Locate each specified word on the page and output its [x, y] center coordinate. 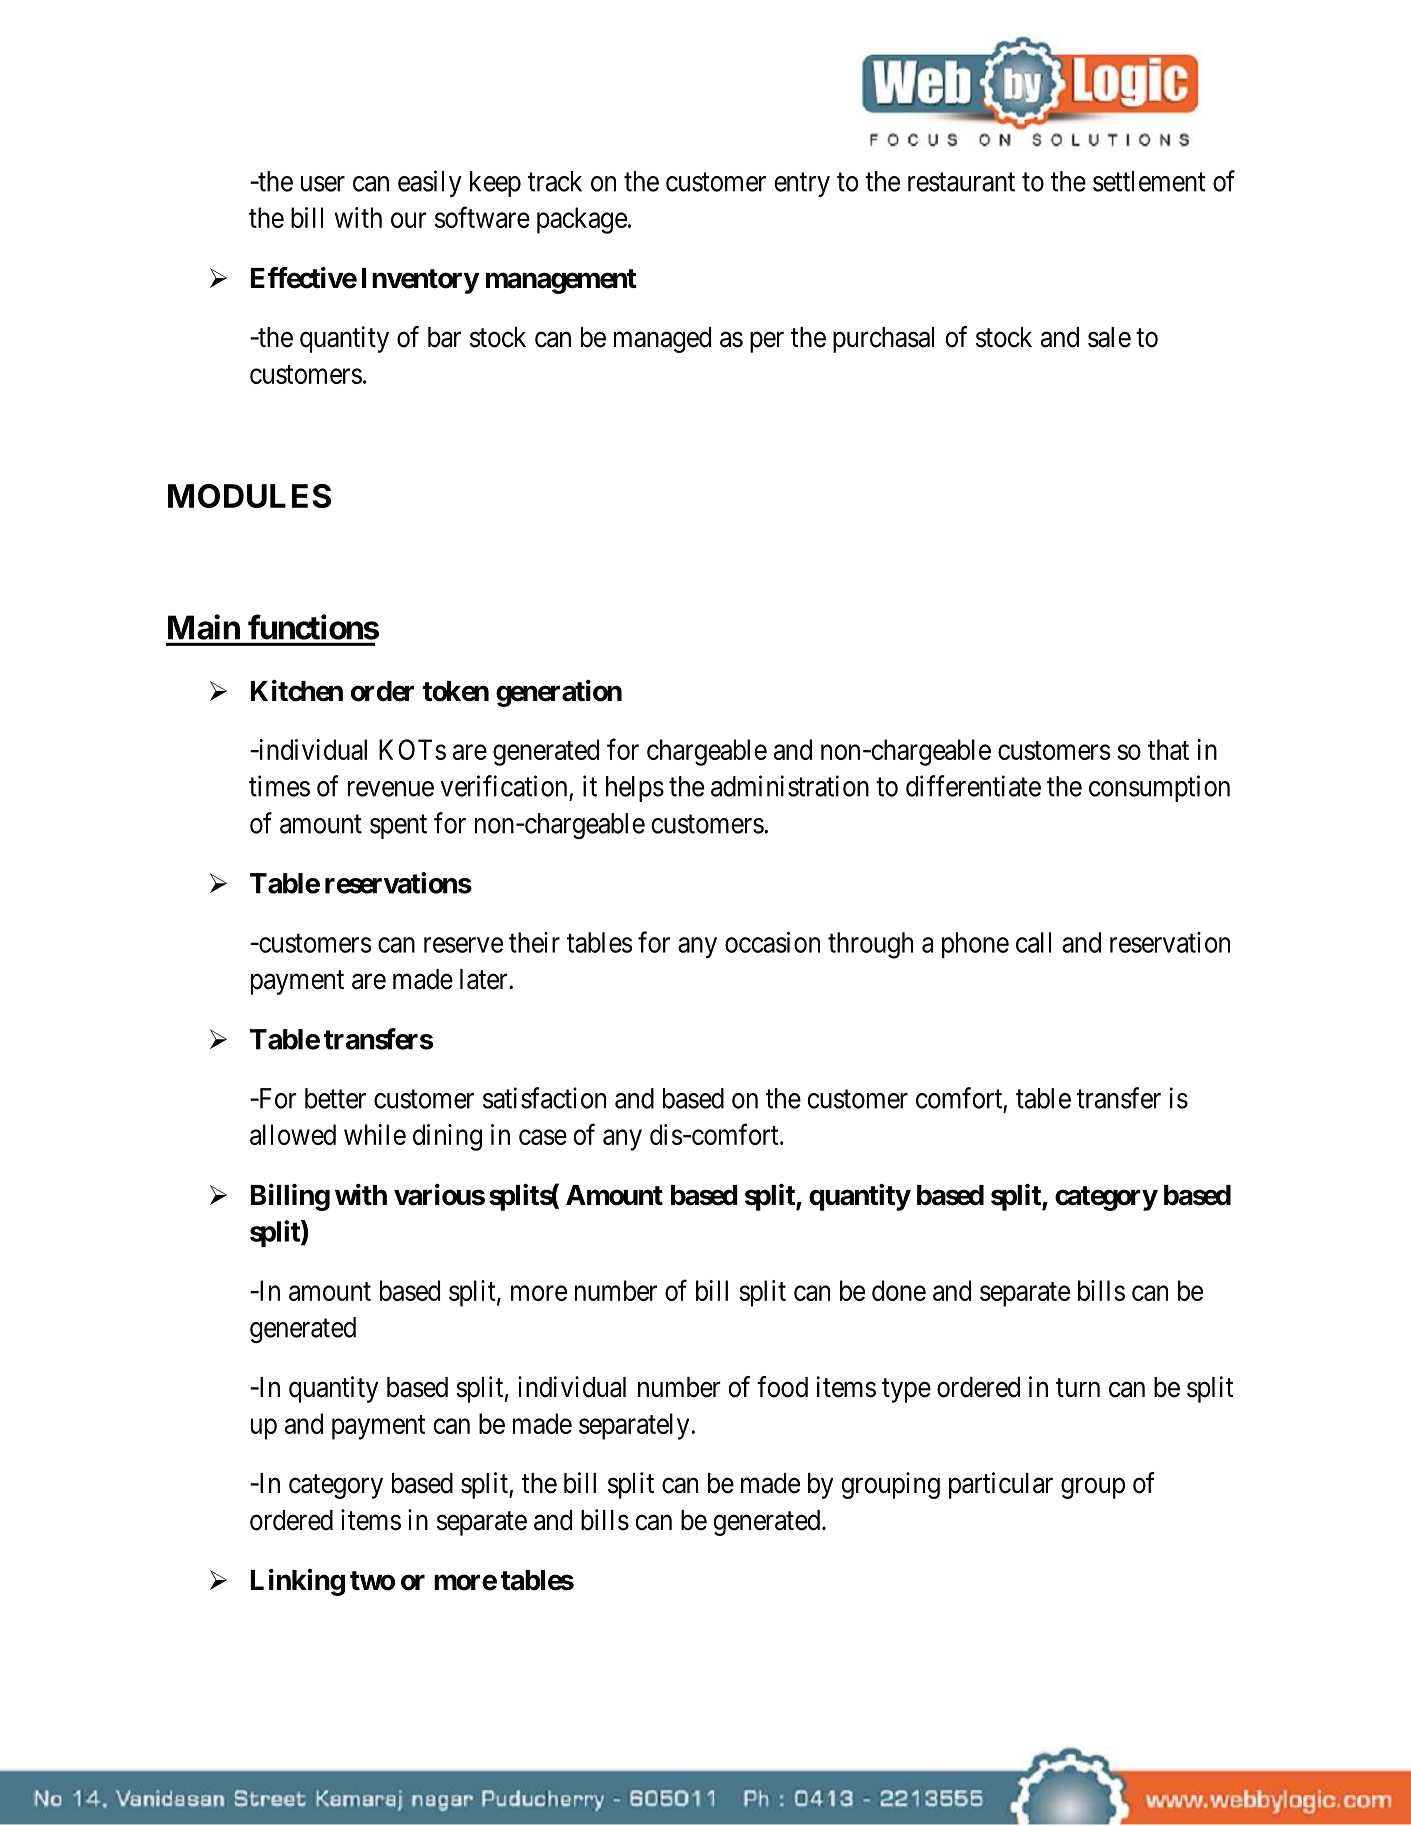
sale [1109, 337]
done [899, 1290]
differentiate [973, 786]
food [782, 1387]
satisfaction [544, 1098]
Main [204, 627]
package [582, 220]
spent [398, 827]
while [375, 1134]
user [323, 184]
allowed [293, 1134]
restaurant [961, 182]
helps [635, 789]
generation [559, 693]
